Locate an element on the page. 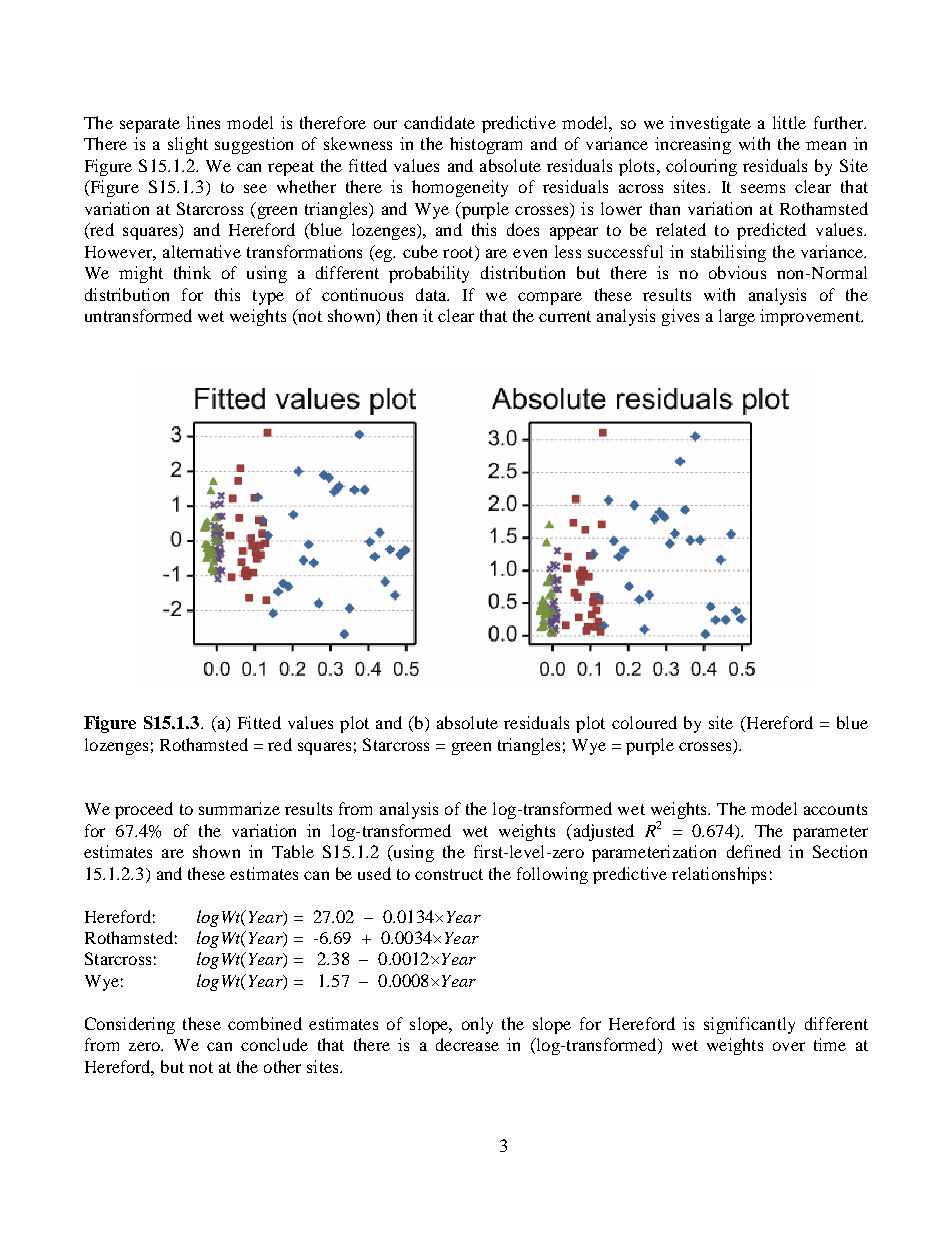 The image size is (952, 1233). summarize is located at coordinates (239, 808).
